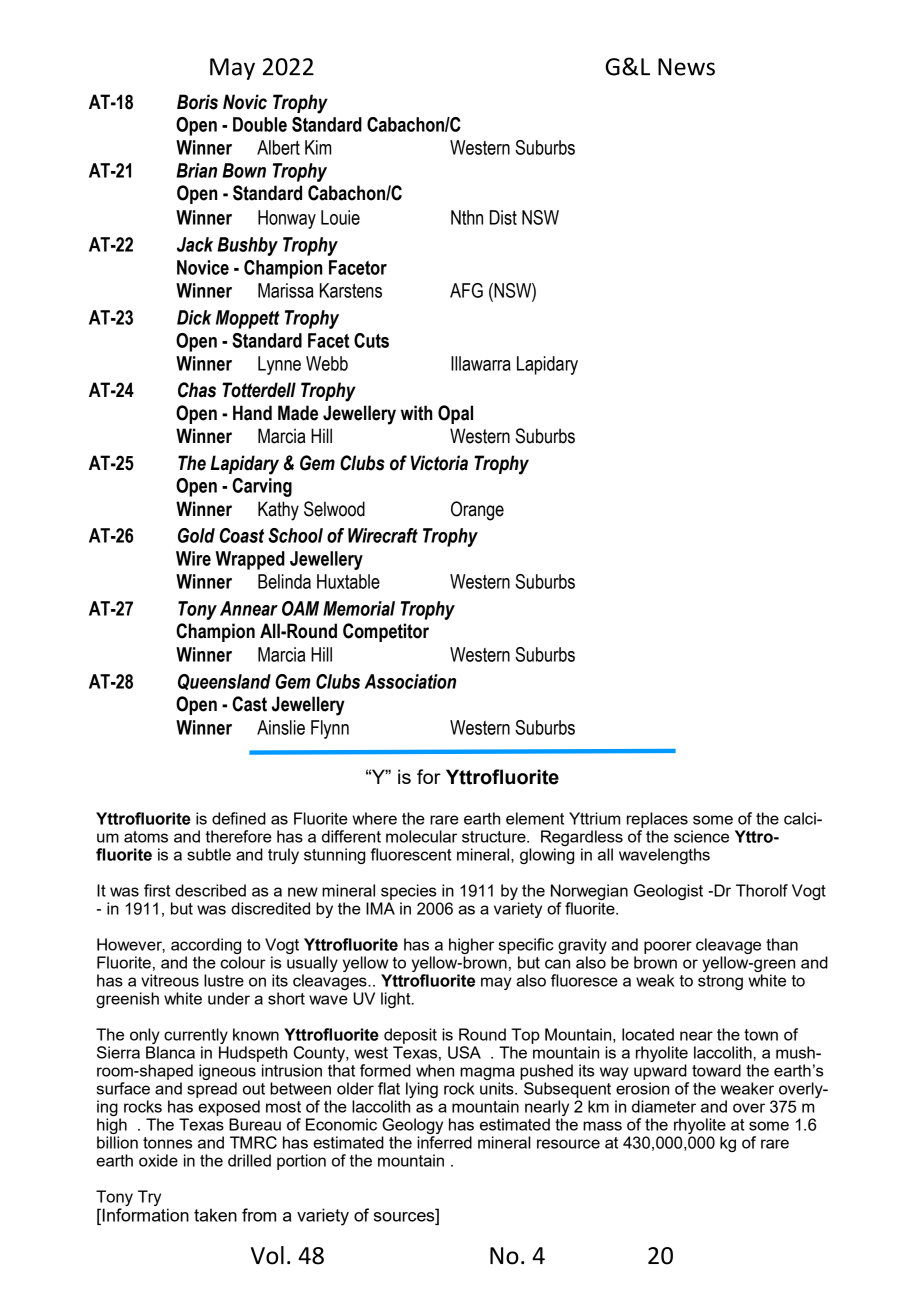 The image size is (924, 1313). What do you see at coordinates (668, 947) in the image?
I see `poorer` at bounding box center [668, 947].
